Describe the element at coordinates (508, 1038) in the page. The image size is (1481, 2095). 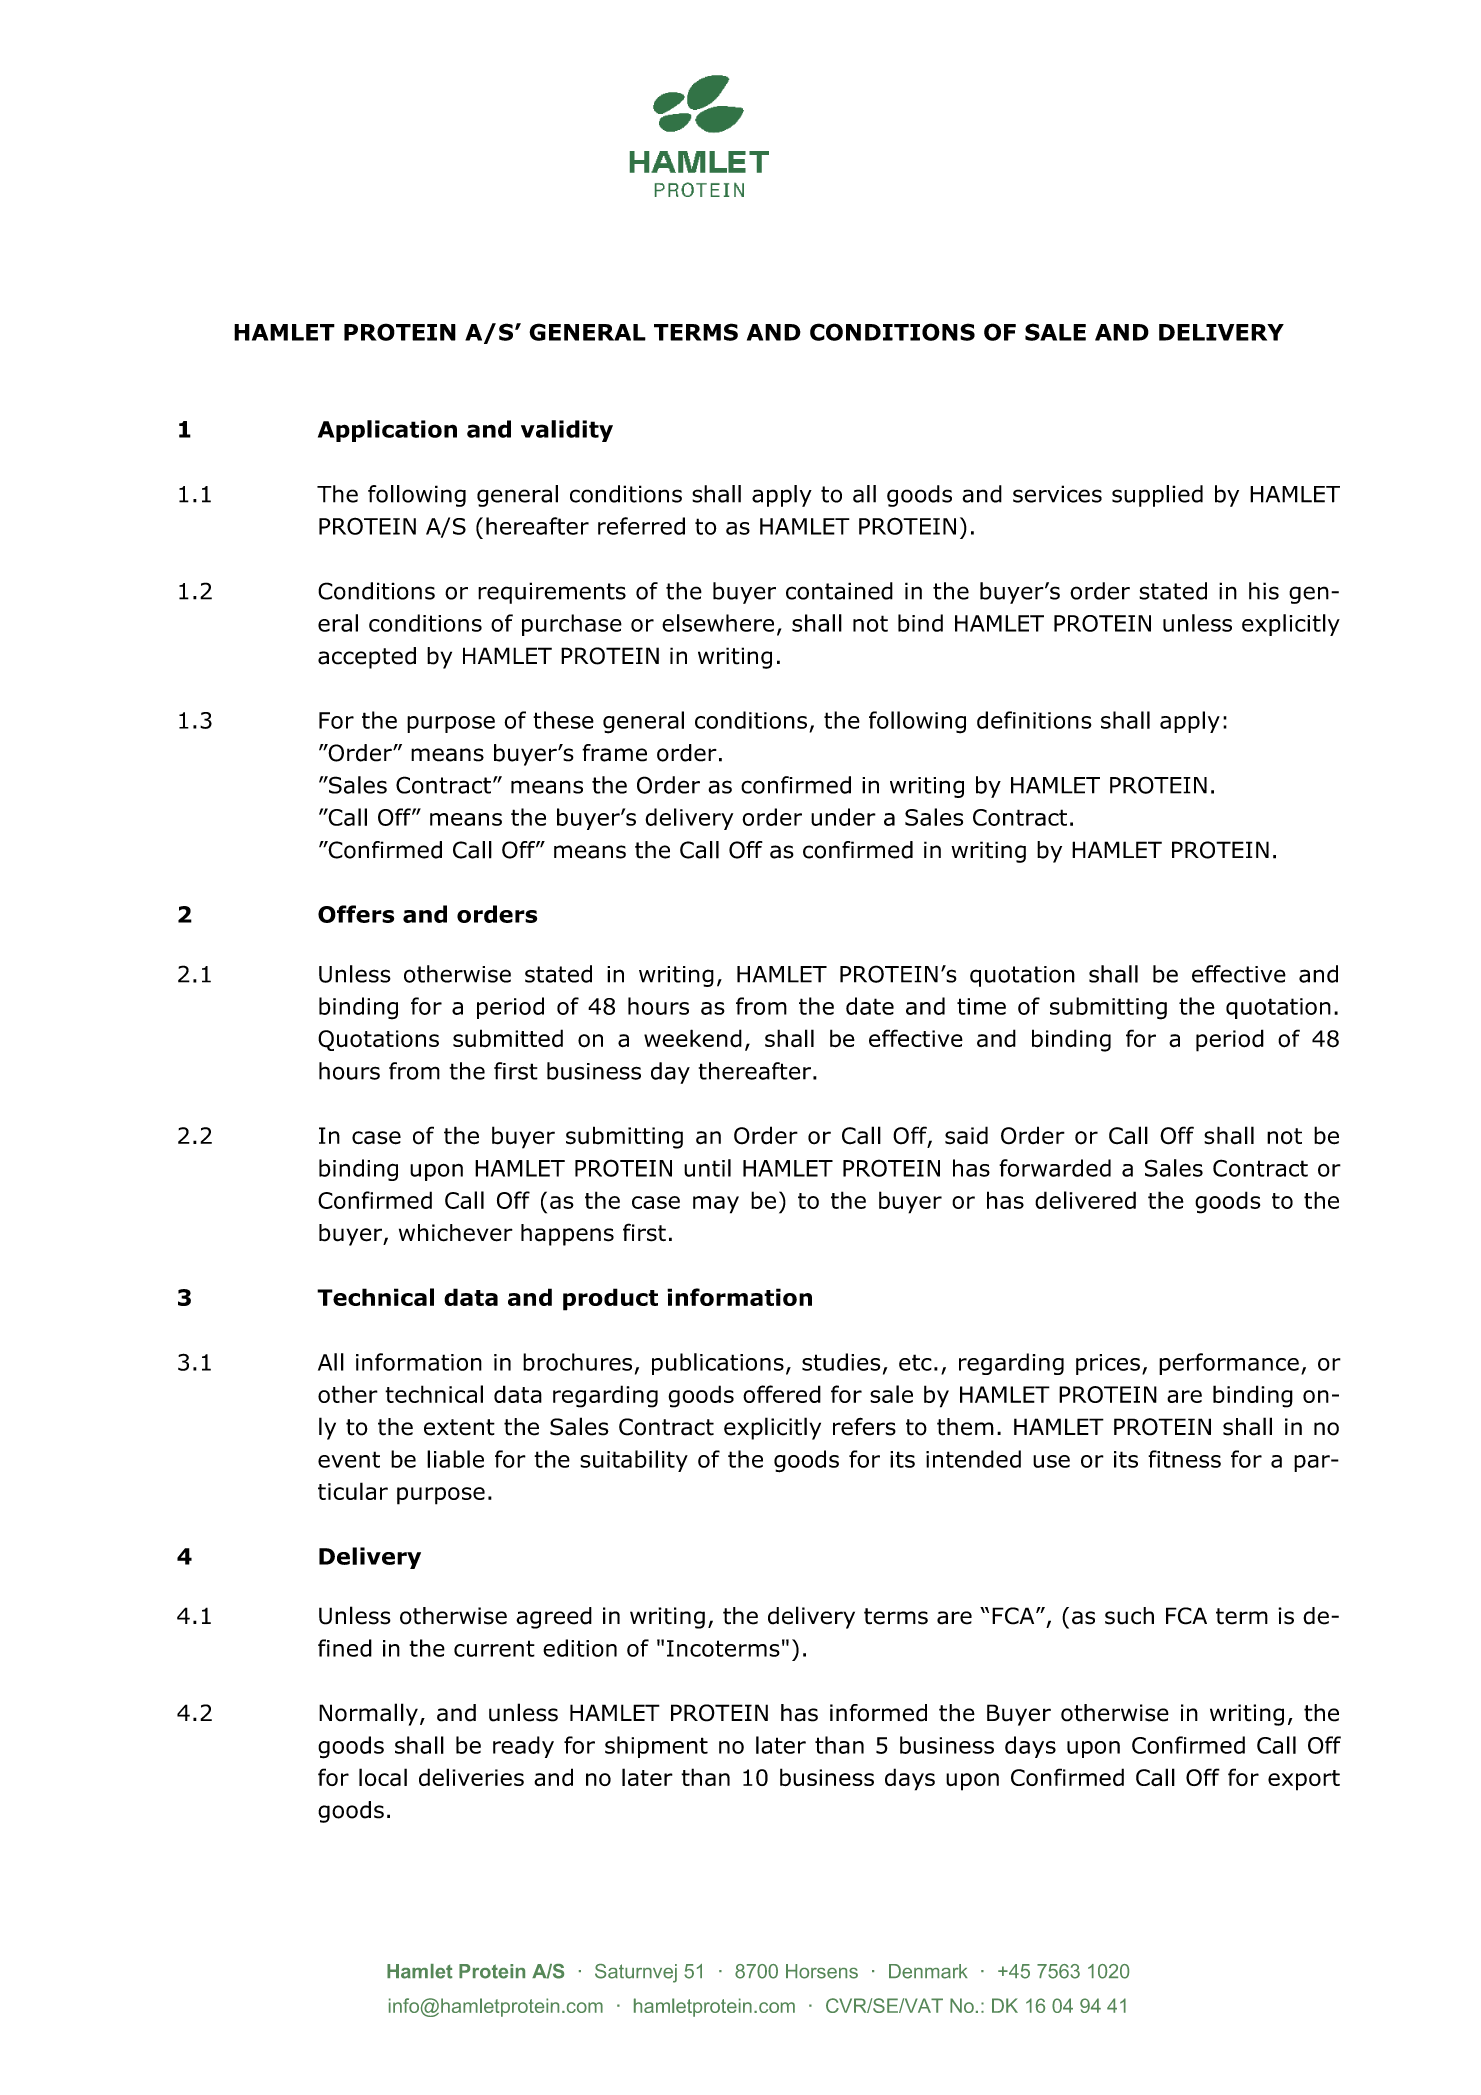
I see `submitted` at that location.
